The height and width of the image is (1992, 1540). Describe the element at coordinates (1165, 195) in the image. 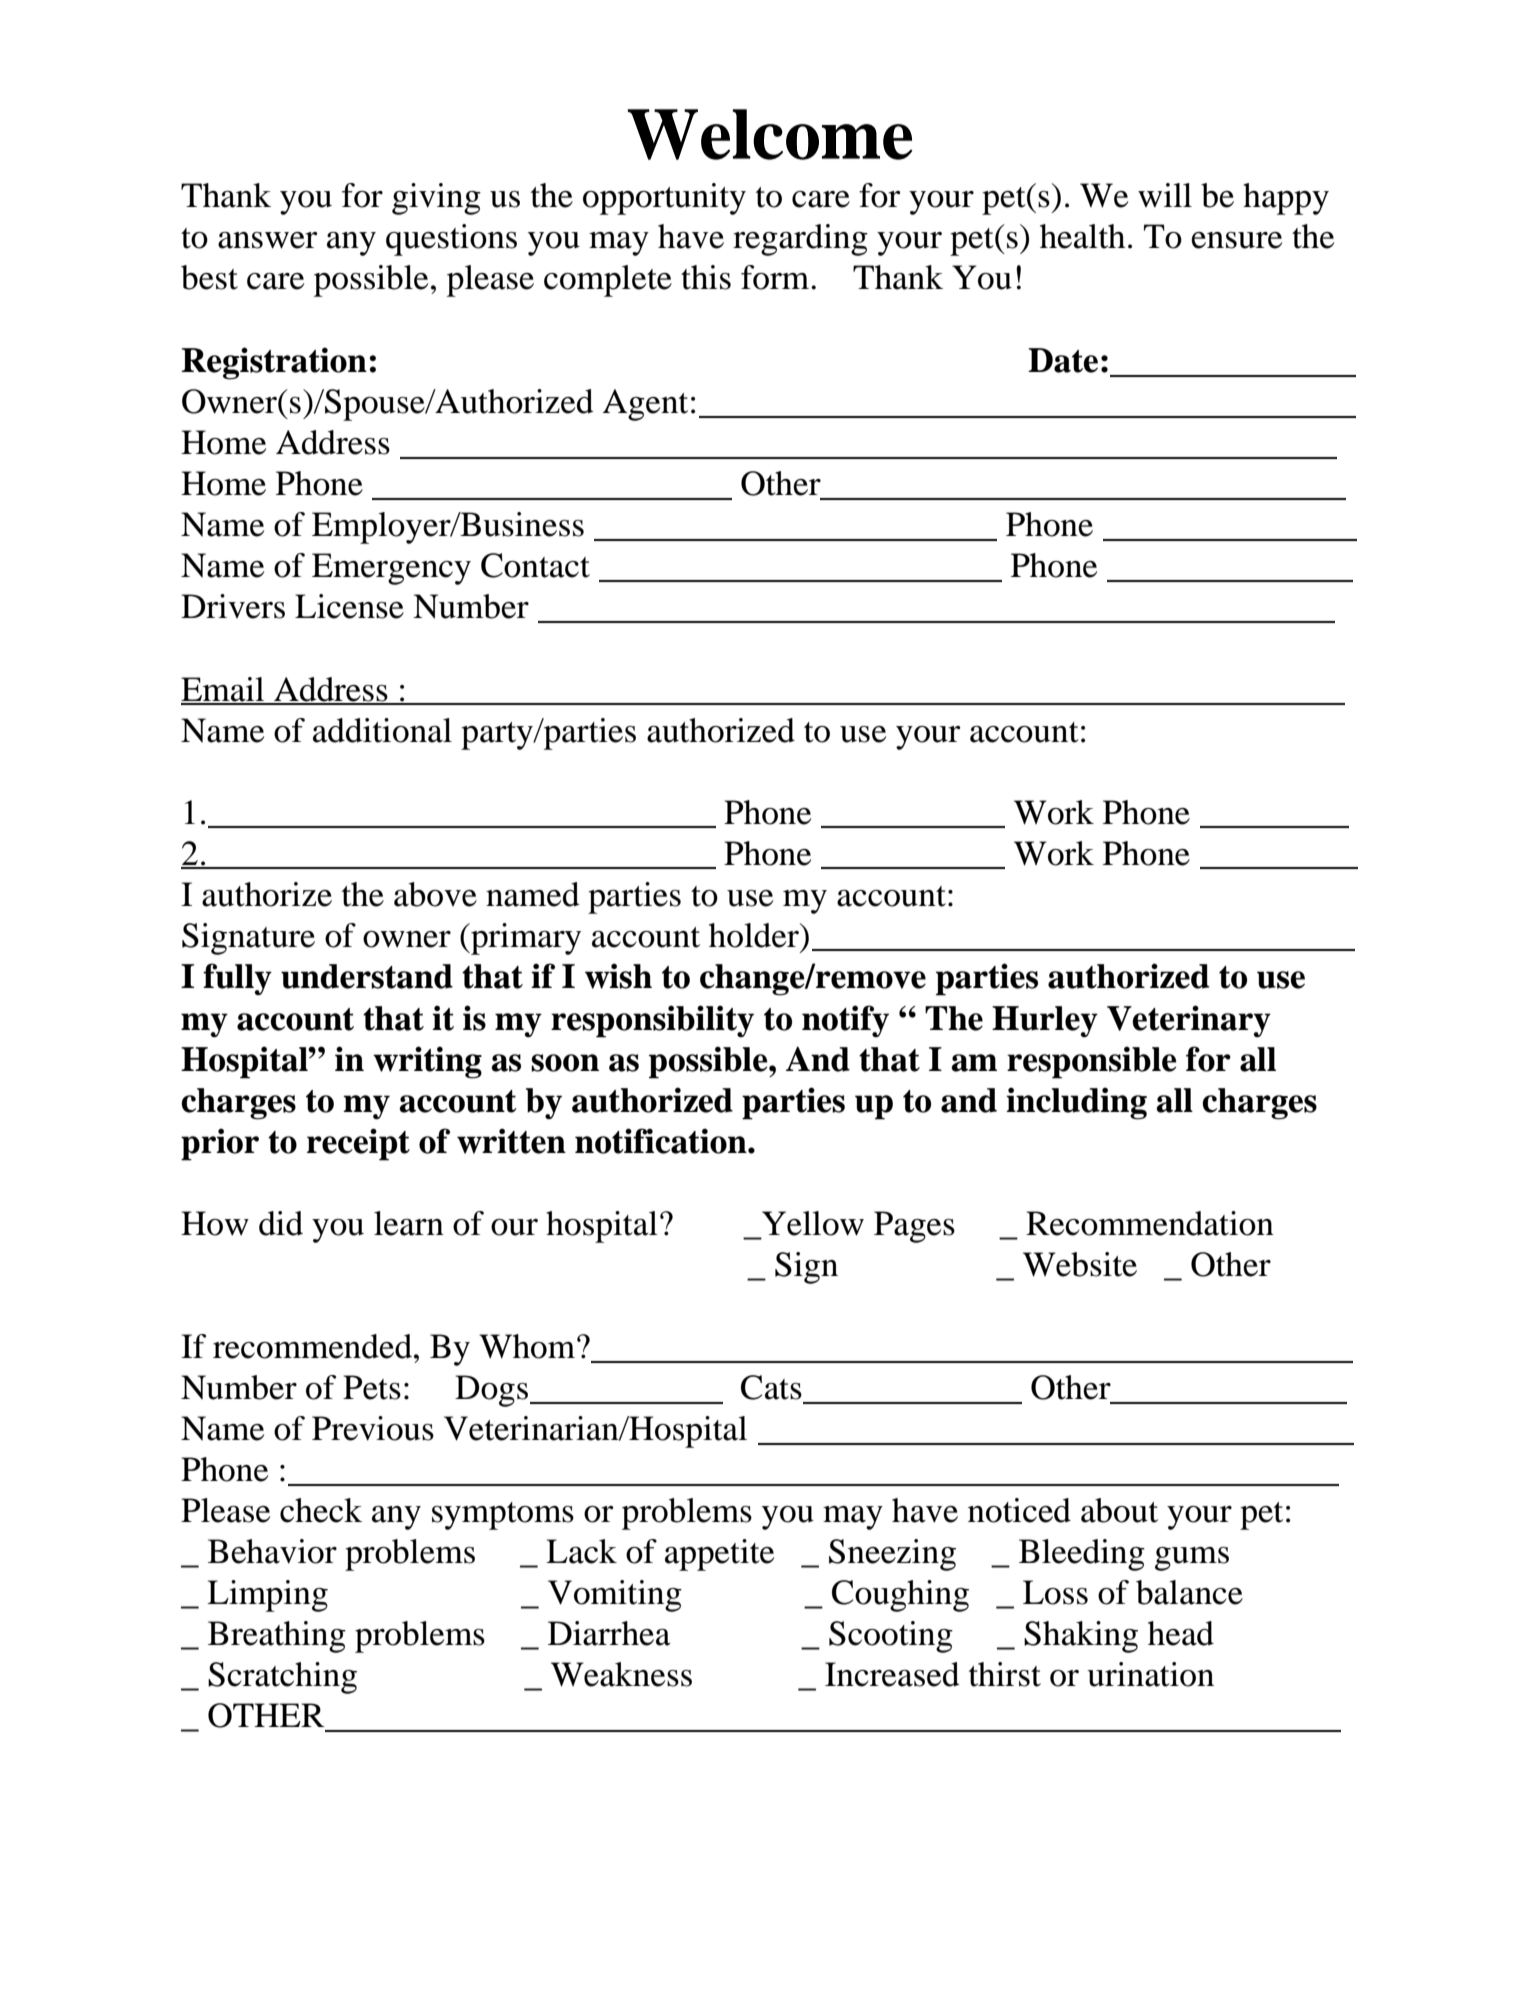

I see `will` at that location.
